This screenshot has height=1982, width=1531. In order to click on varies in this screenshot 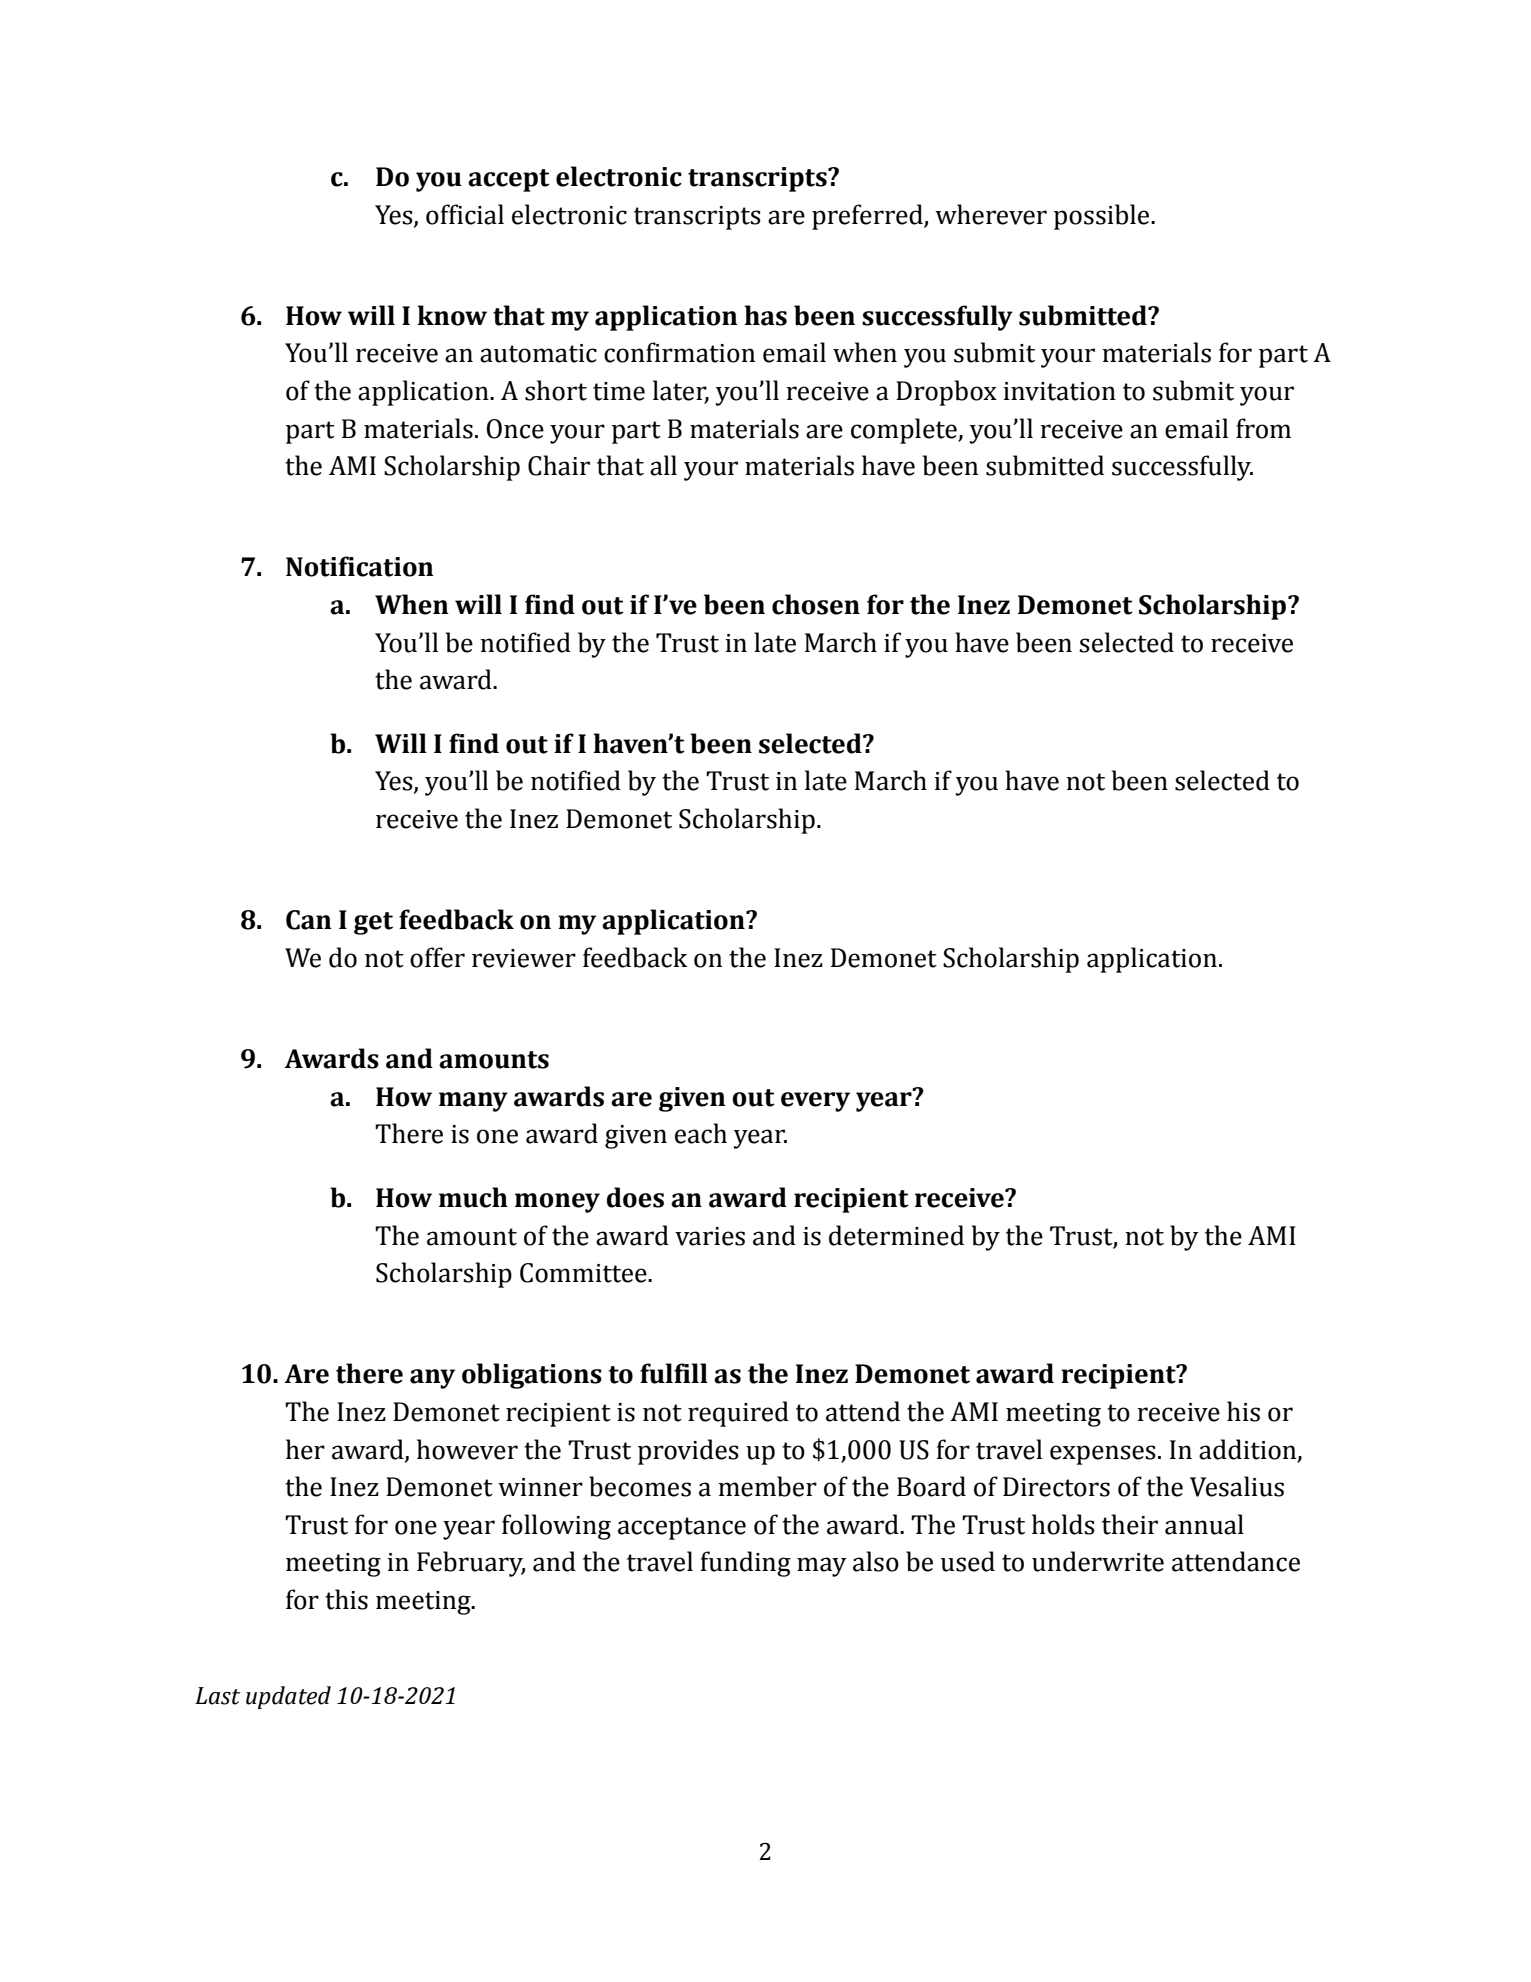, I will do `click(710, 1236)`.
